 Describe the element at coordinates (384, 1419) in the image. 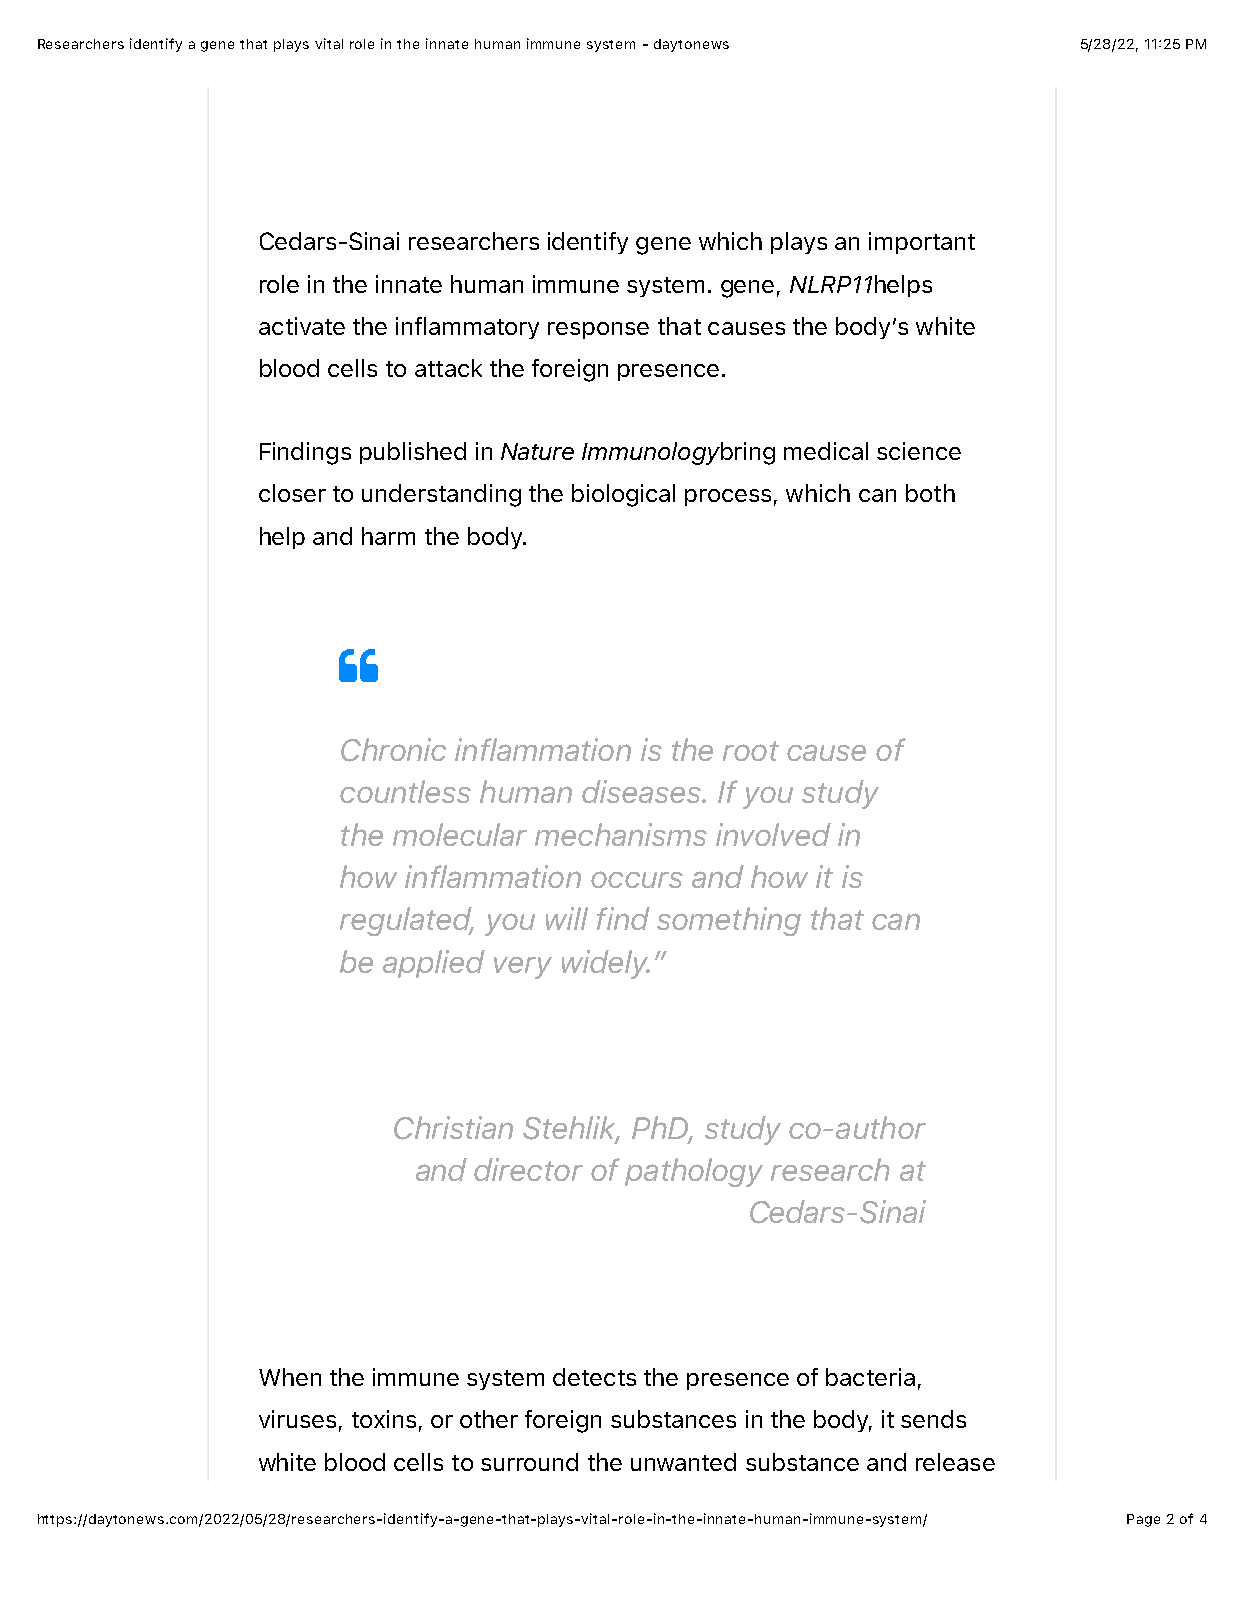

I see `toxins` at that location.
